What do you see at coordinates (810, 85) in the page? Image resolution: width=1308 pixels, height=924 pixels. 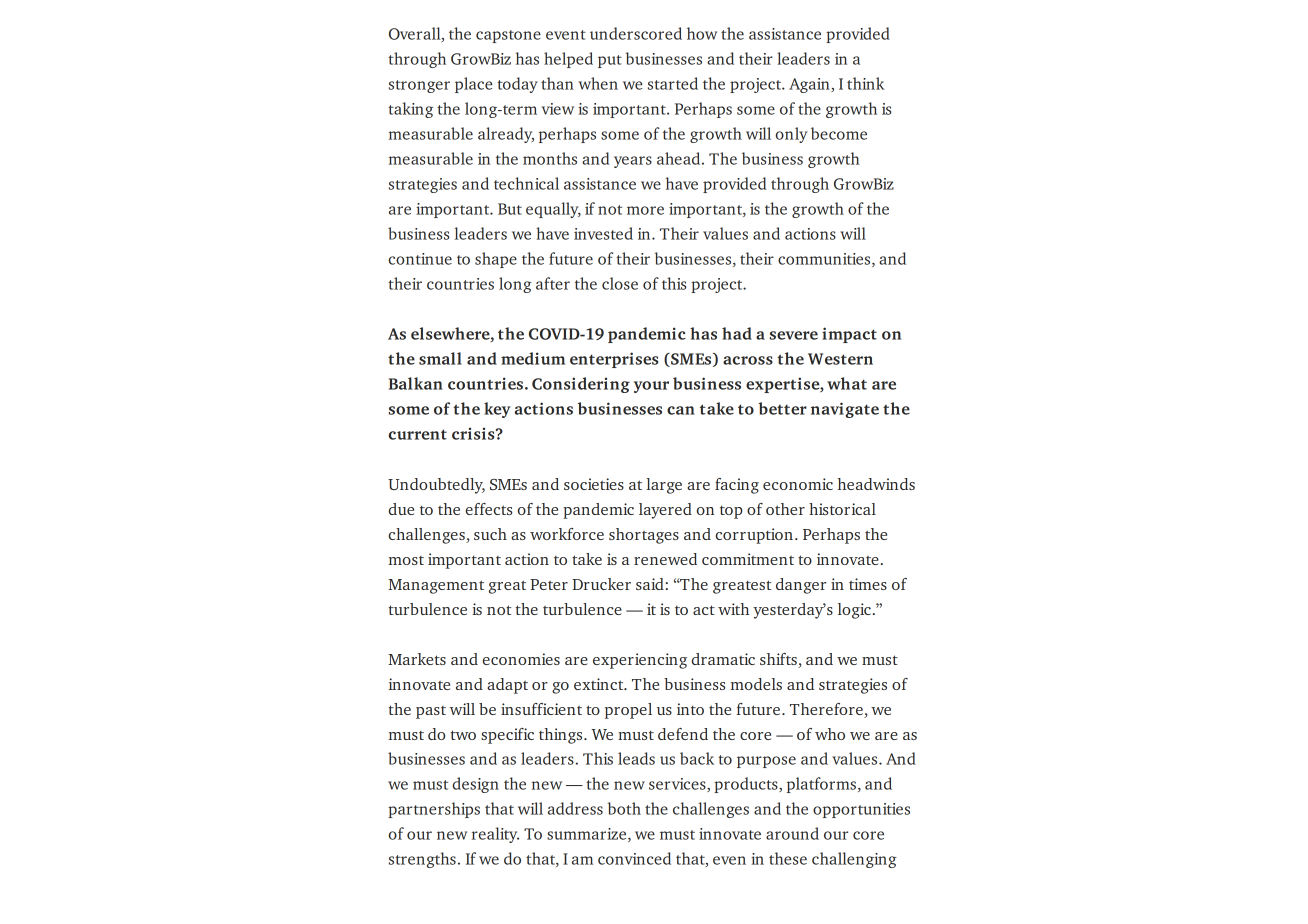 I see `Again` at bounding box center [810, 85].
